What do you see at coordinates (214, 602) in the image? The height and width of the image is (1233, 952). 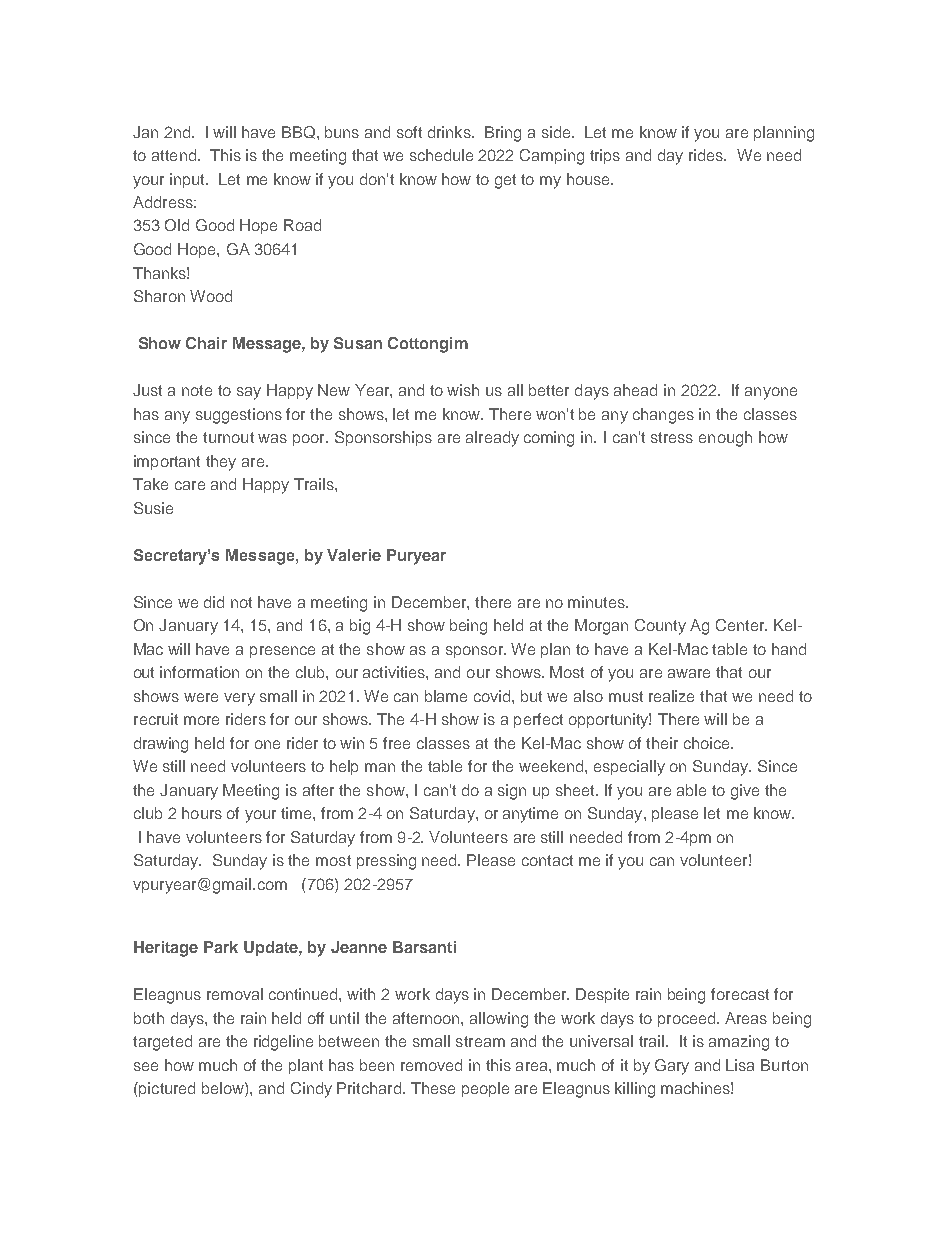 I see `did` at bounding box center [214, 602].
